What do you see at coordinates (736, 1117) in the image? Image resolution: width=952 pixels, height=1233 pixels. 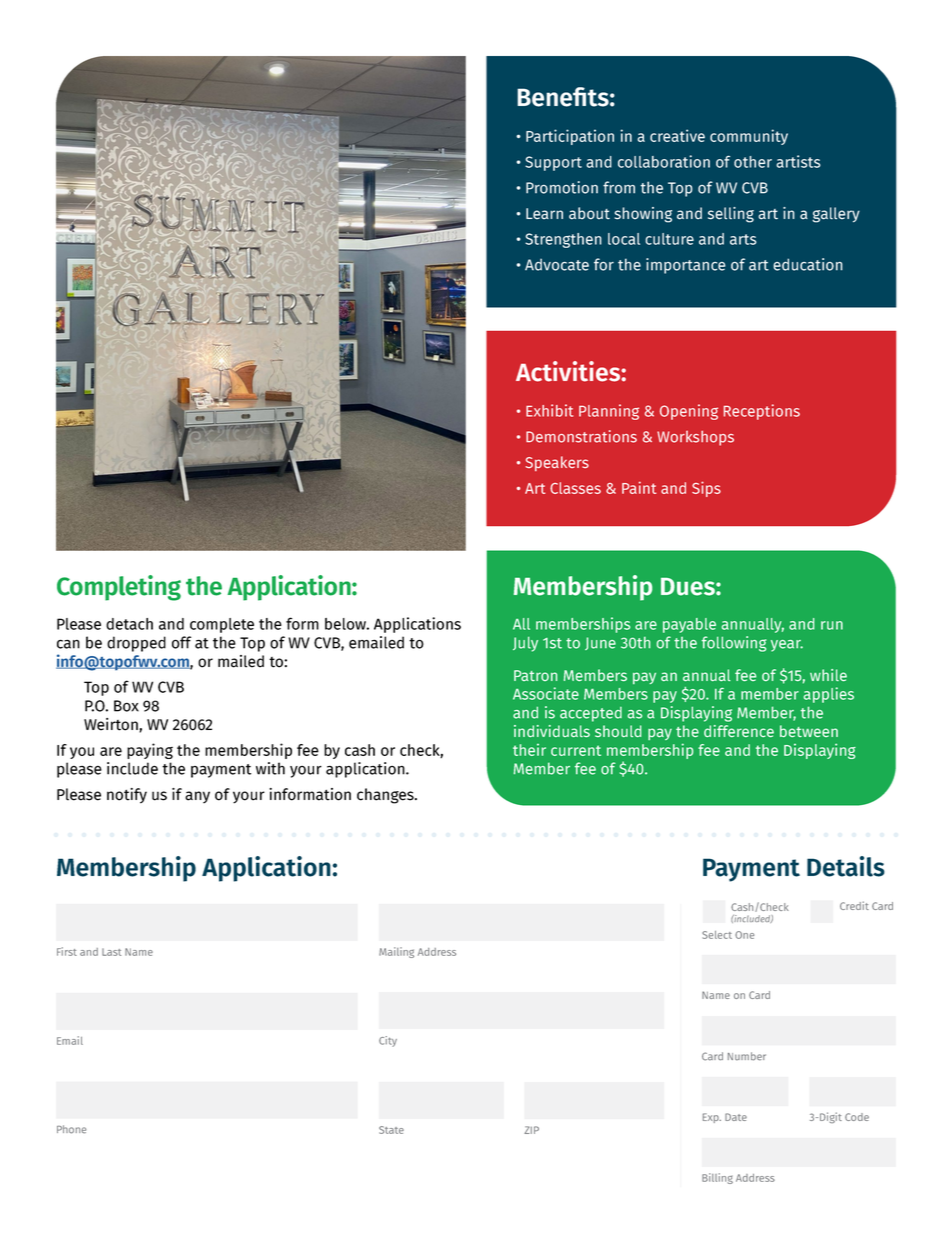 I see `Date` at bounding box center [736, 1117].
